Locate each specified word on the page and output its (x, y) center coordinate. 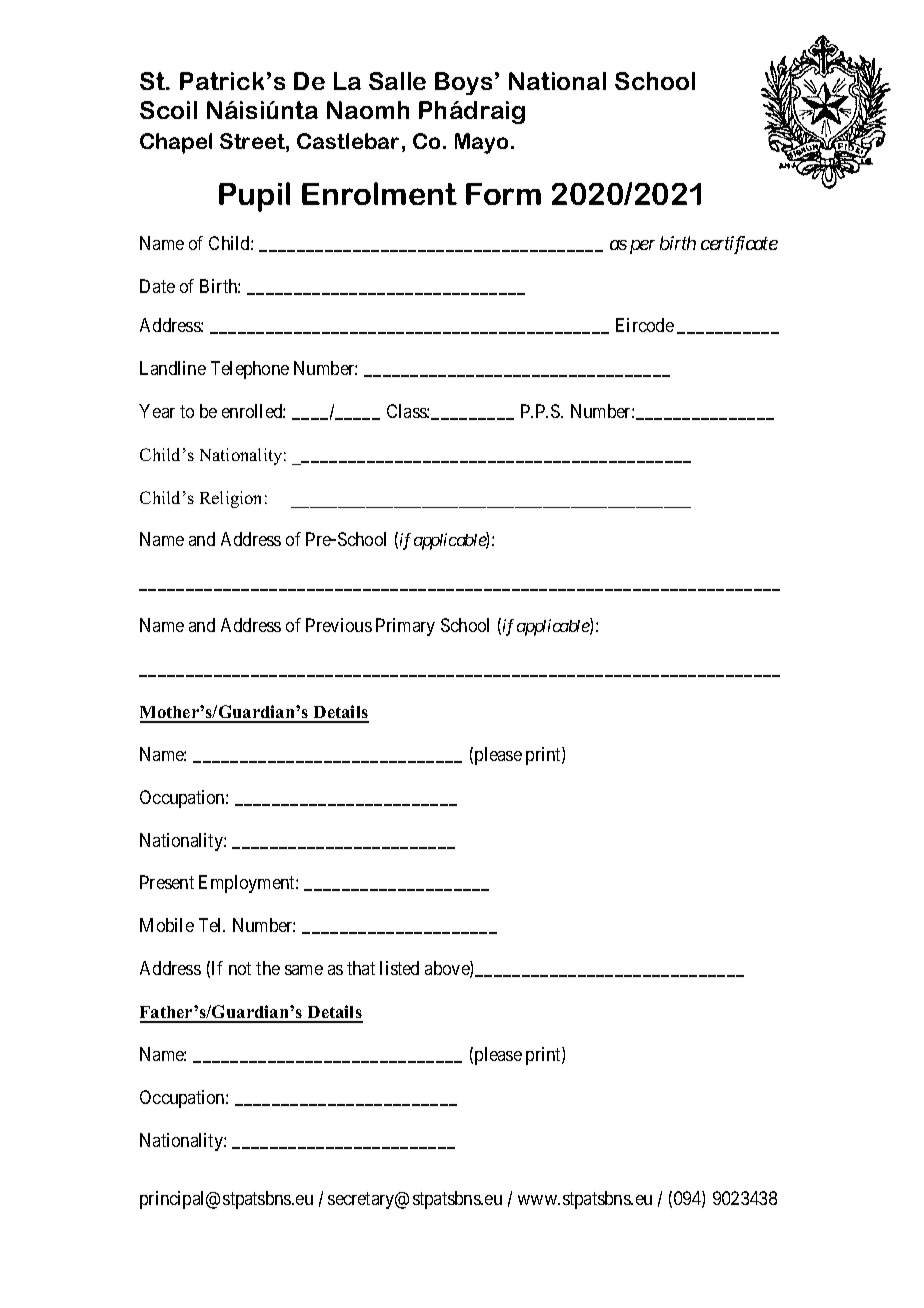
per (642, 247)
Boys (463, 83)
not (240, 968)
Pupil (254, 197)
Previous (339, 625)
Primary (405, 627)
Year (157, 411)
